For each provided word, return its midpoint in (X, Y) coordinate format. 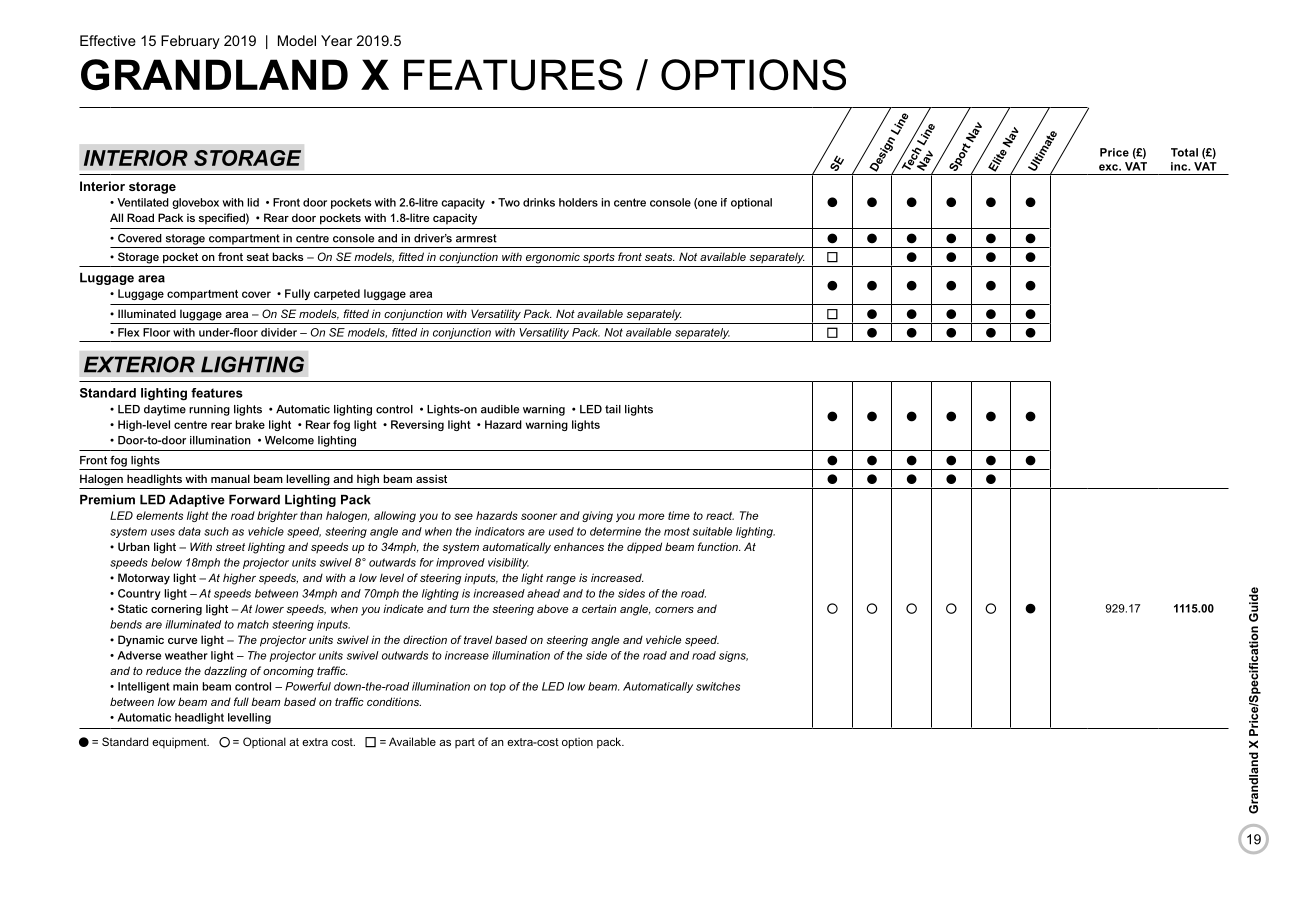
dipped (644, 548)
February (190, 42)
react (720, 516)
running (209, 410)
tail (613, 409)
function (719, 546)
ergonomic (553, 258)
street (230, 547)
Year (336, 40)
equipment (180, 743)
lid (253, 202)
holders (578, 202)
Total (1184, 152)
